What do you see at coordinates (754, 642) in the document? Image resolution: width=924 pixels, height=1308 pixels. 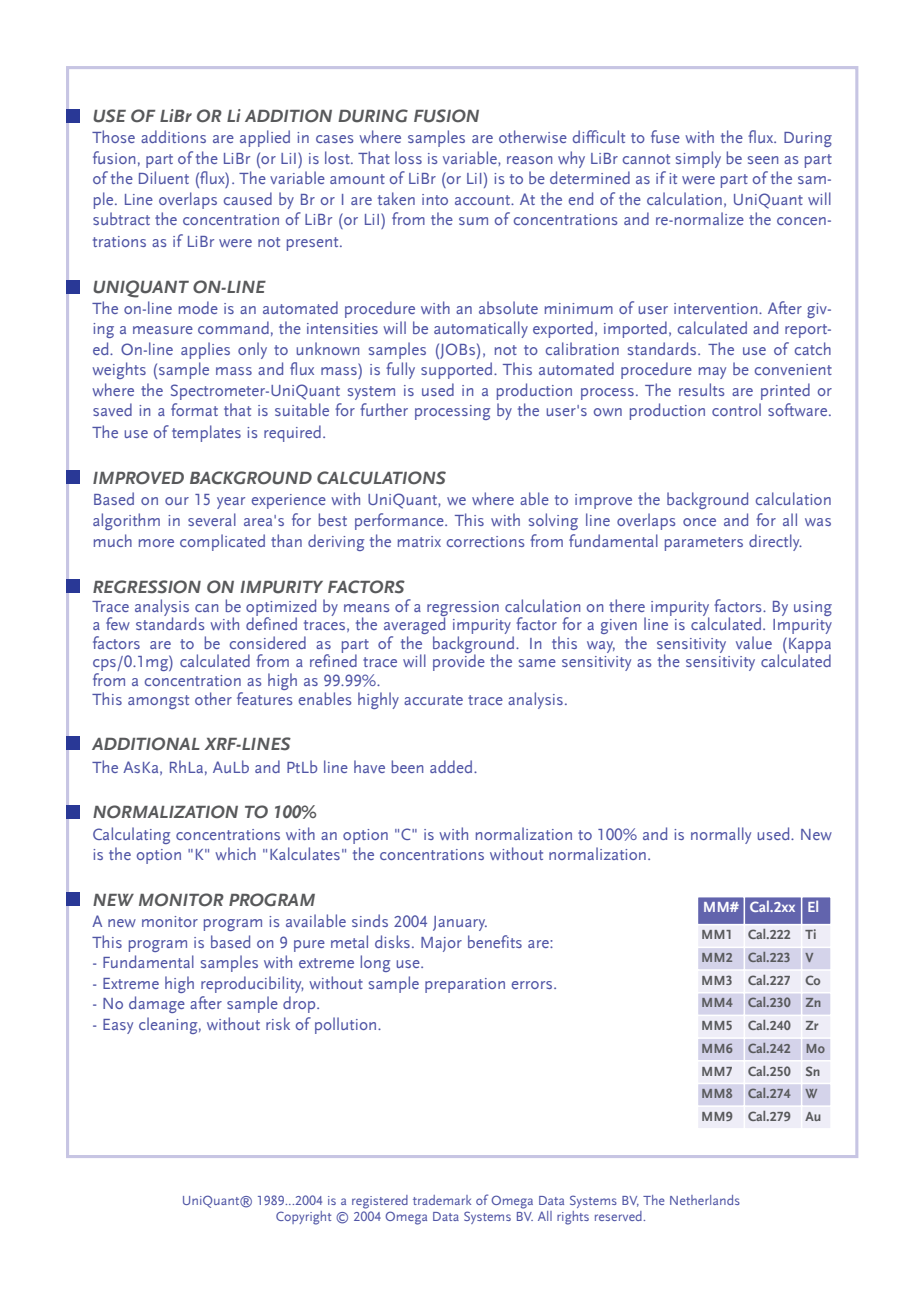 I see `value` at bounding box center [754, 642].
